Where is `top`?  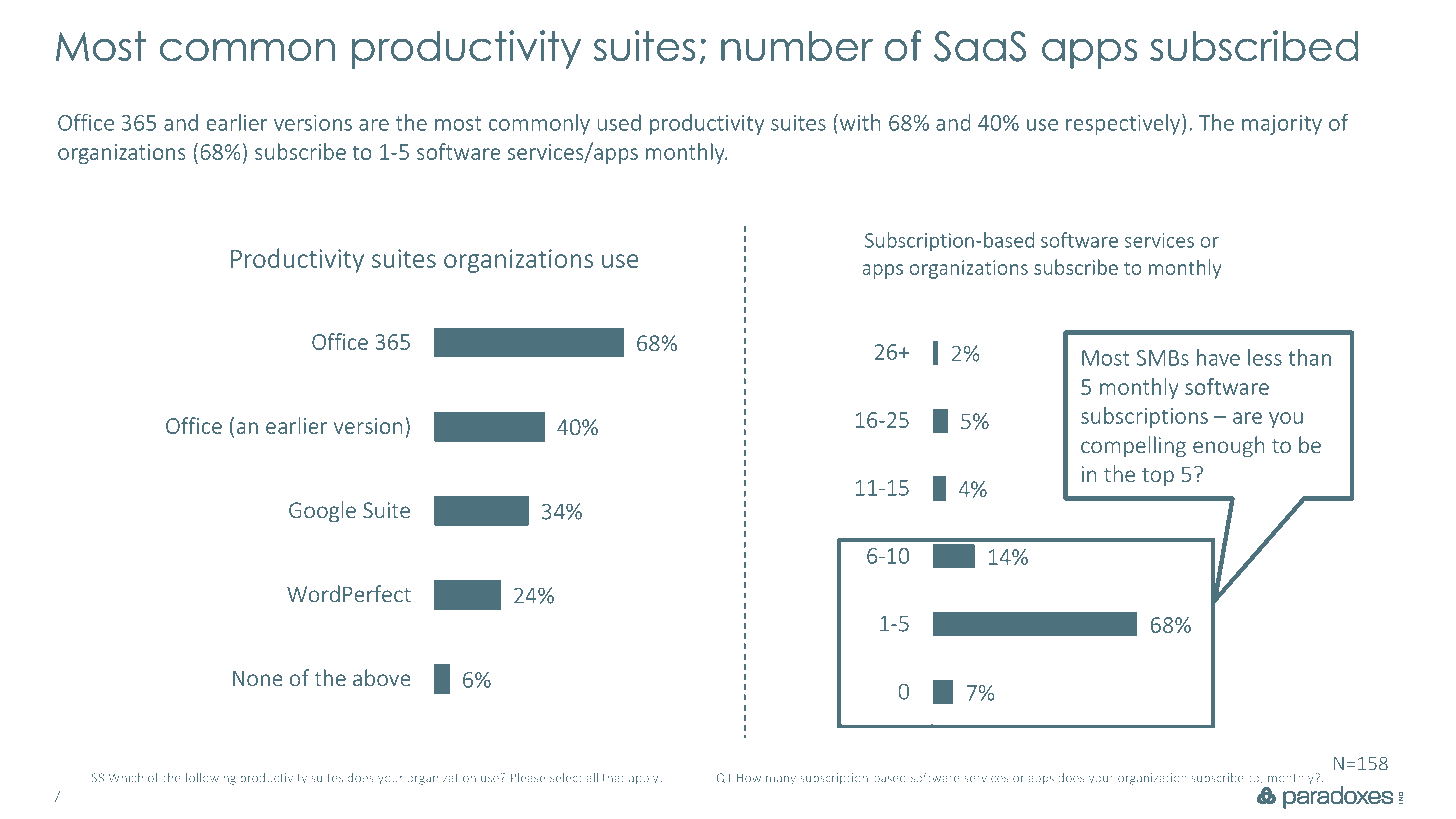 top is located at coordinates (1158, 477).
